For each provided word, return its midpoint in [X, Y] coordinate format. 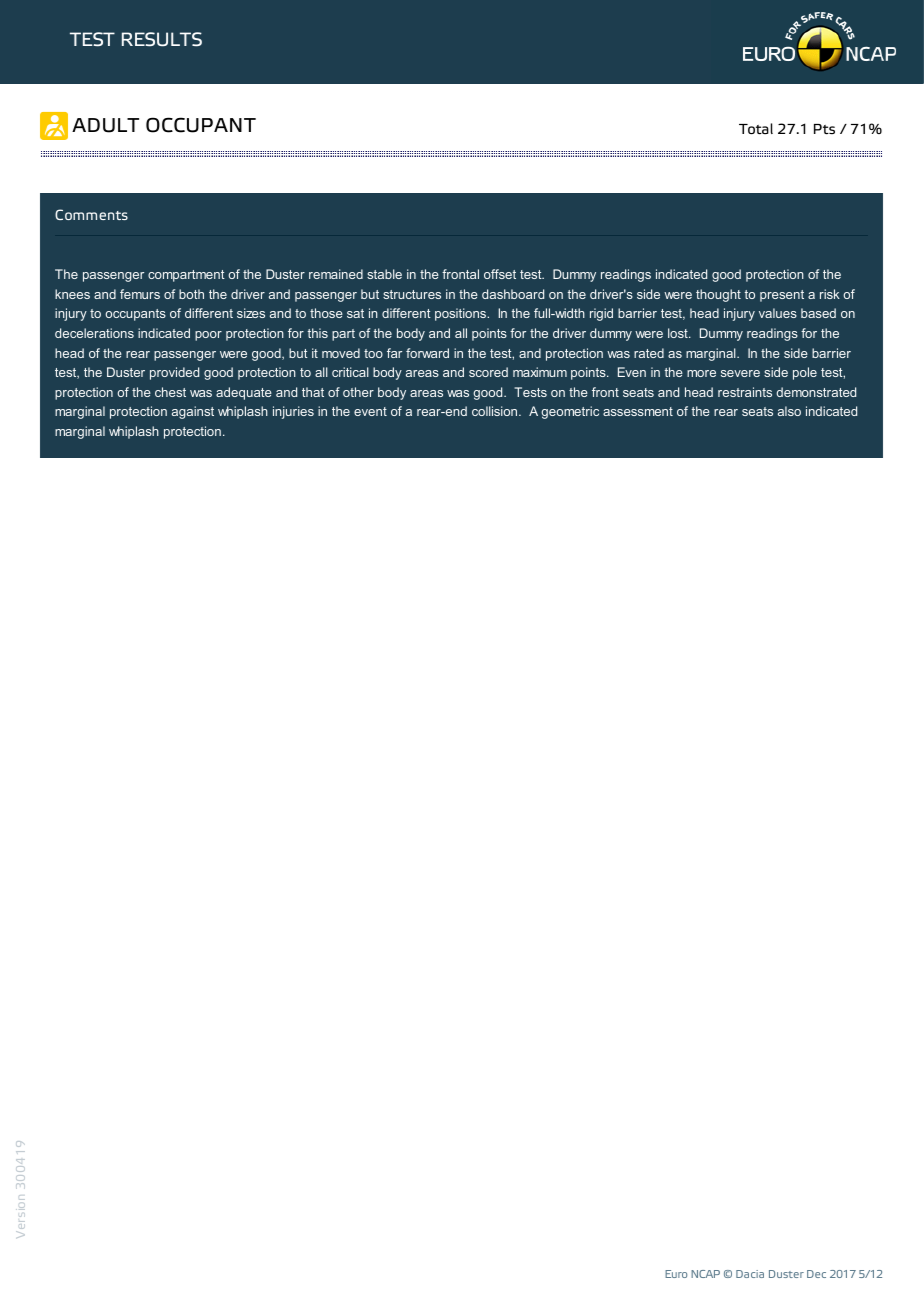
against [193, 412]
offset [500, 274]
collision [496, 411]
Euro [676, 1274]
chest [170, 392]
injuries [293, 412]
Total [756, 129]
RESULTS [162, 39]
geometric [570, 412]
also [789, 411]
